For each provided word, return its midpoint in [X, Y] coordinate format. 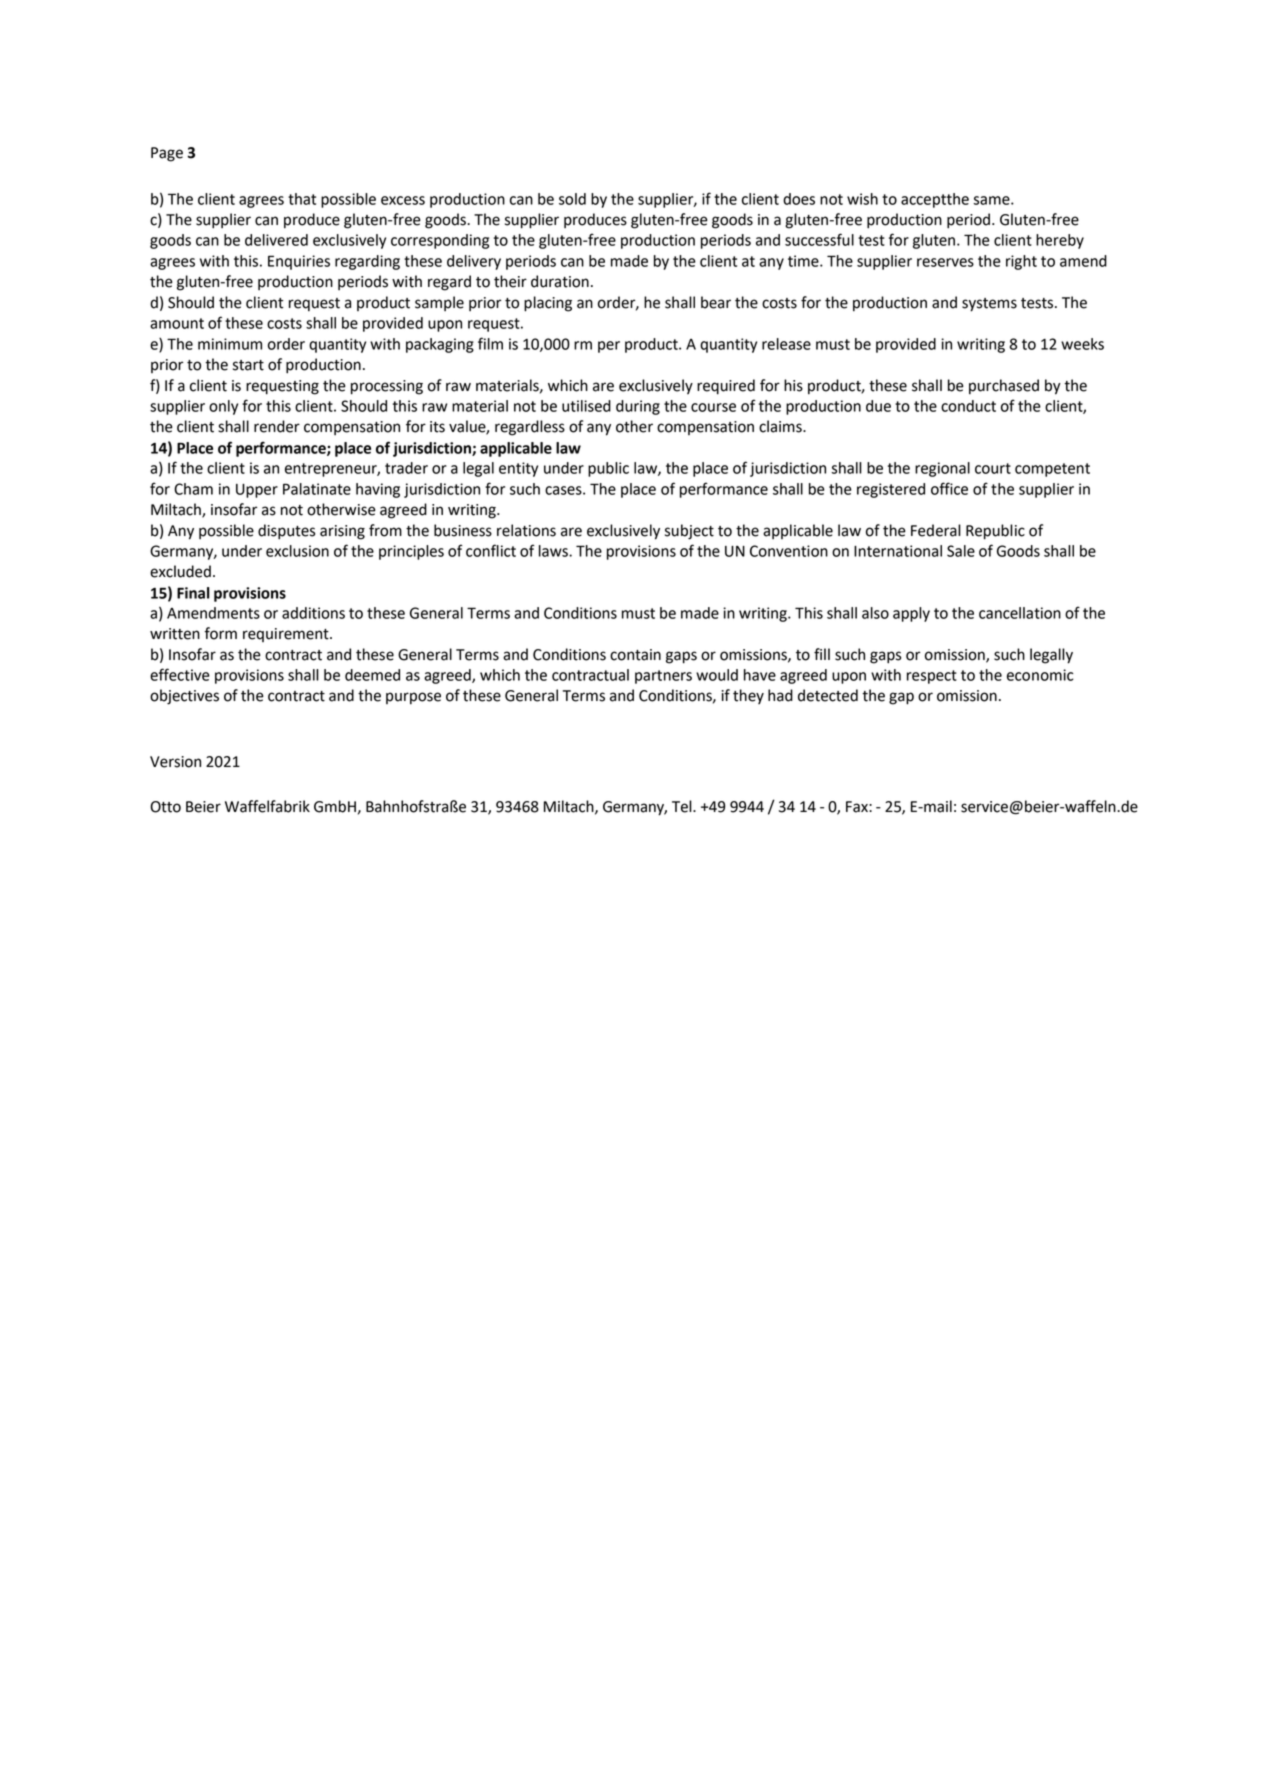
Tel [683, 806]
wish [862, 199]
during [638, 407]
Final [193, 593]
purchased [1004, 387]
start [248, 365]
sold [572, 199]
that [302, 199]
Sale [961, 551]
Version [175, 762]
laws [554, 551]
